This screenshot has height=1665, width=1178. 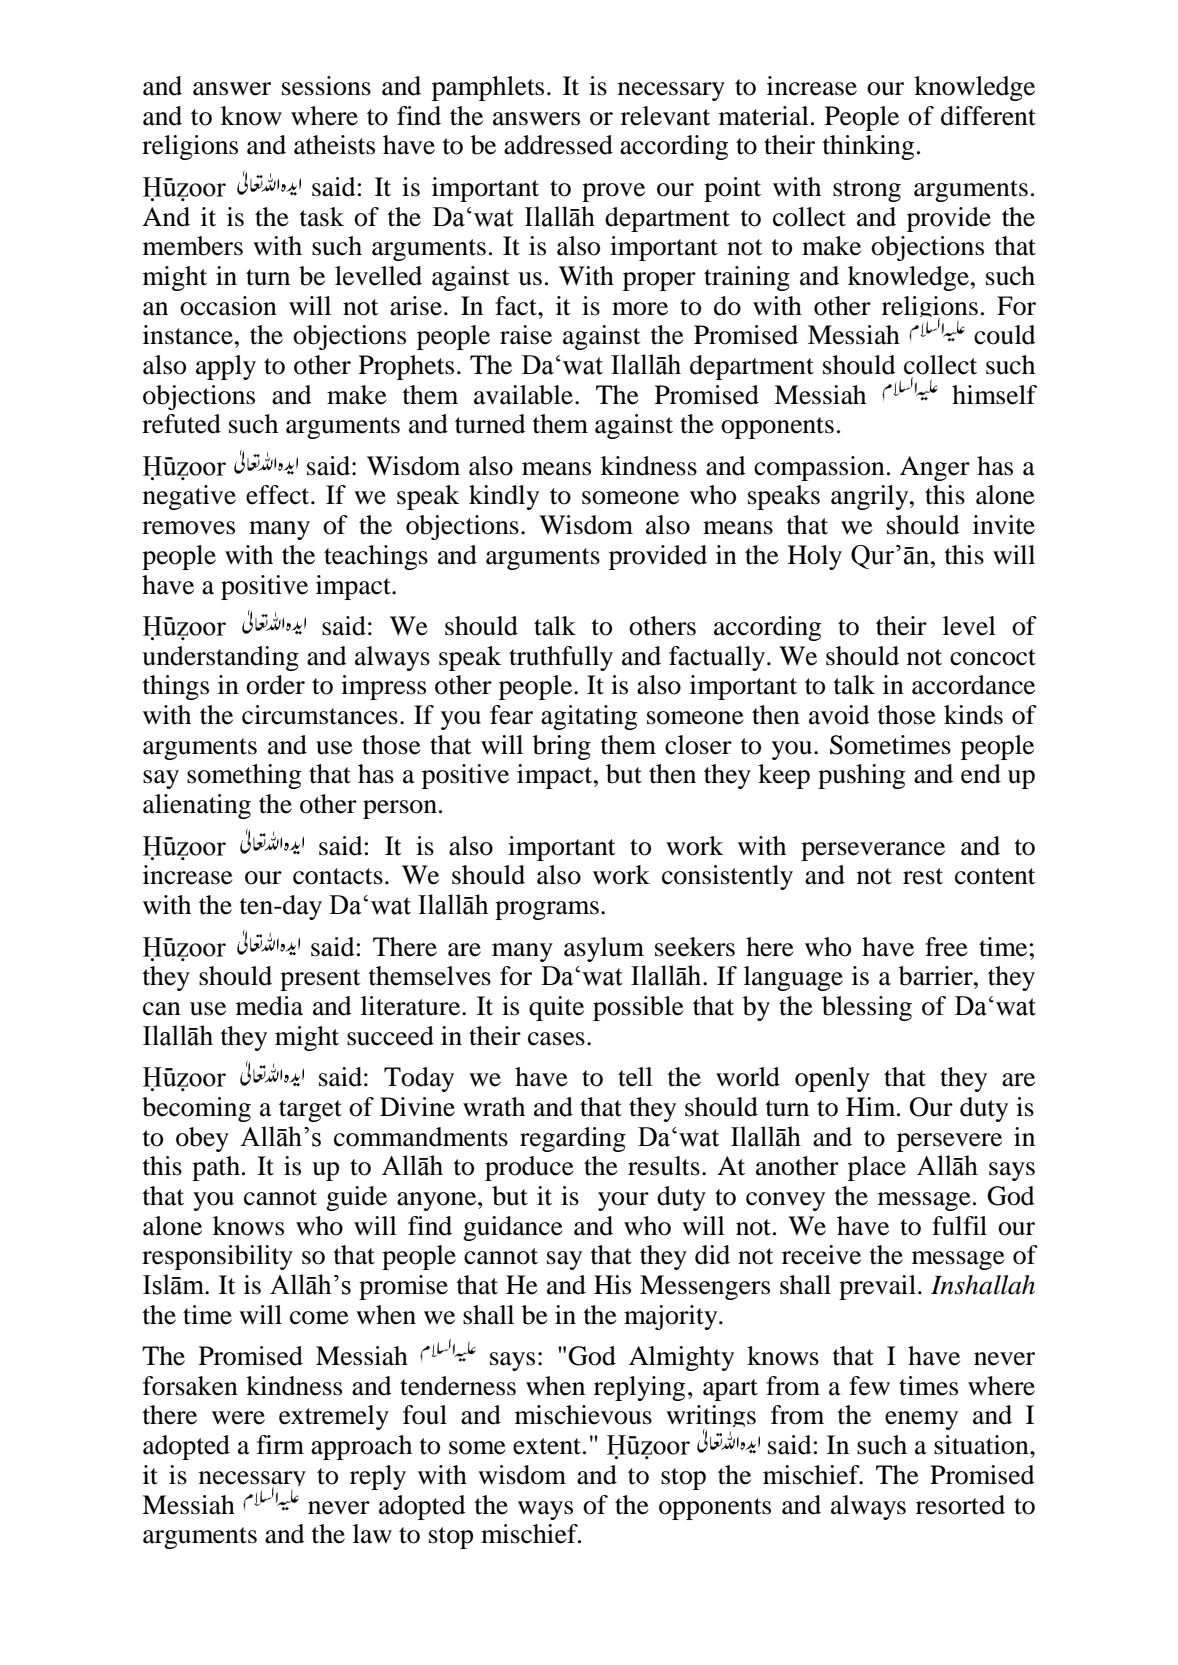 What do you see at coordinates (280, 1444) in the screenshot?
I see `firm` at bounding box center [280, 1444].
